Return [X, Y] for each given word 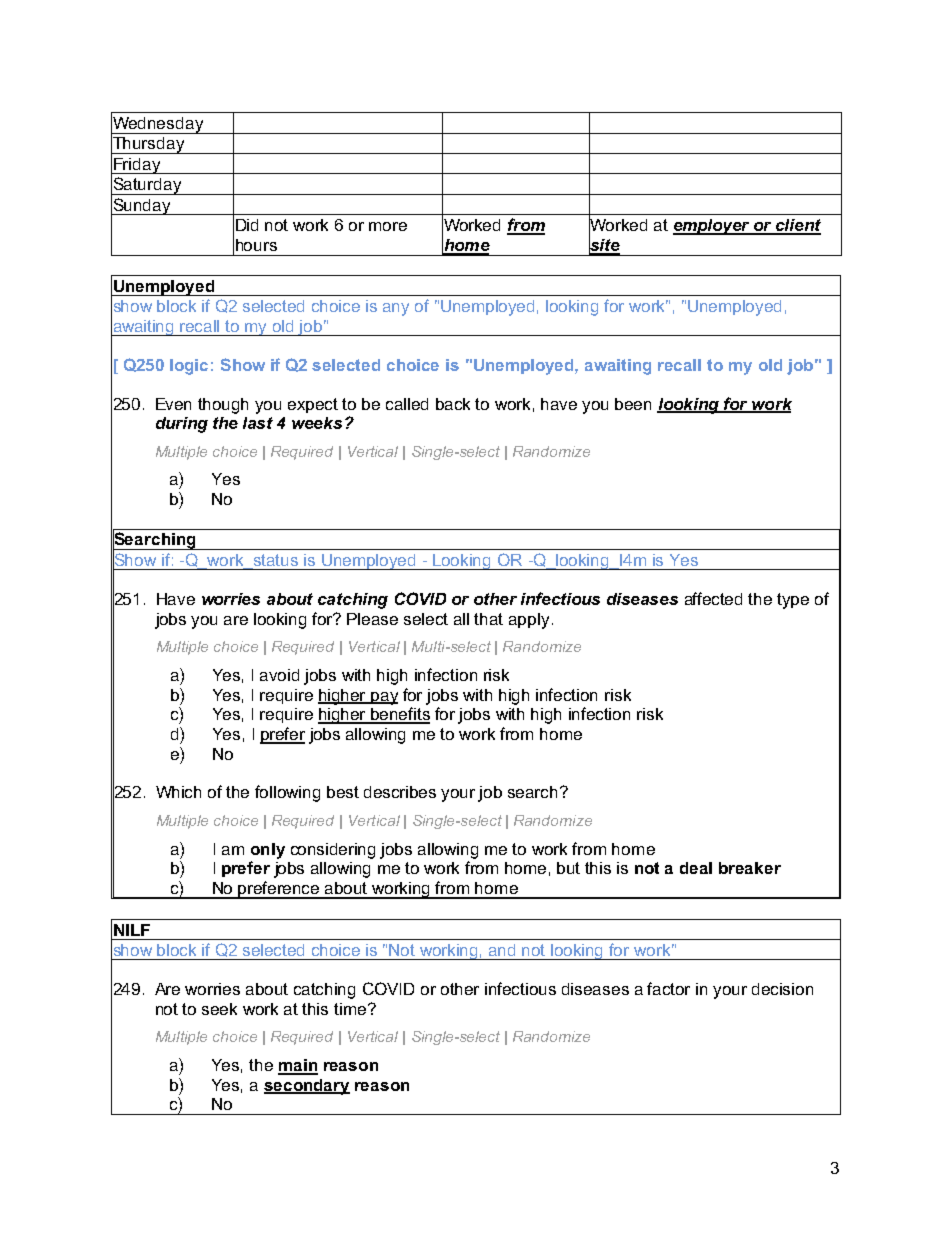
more [388, 226]
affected [713, 598]
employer [713, 227]
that [488, 619]
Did [247, 225]
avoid [279, 675]
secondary [307, 1087]
